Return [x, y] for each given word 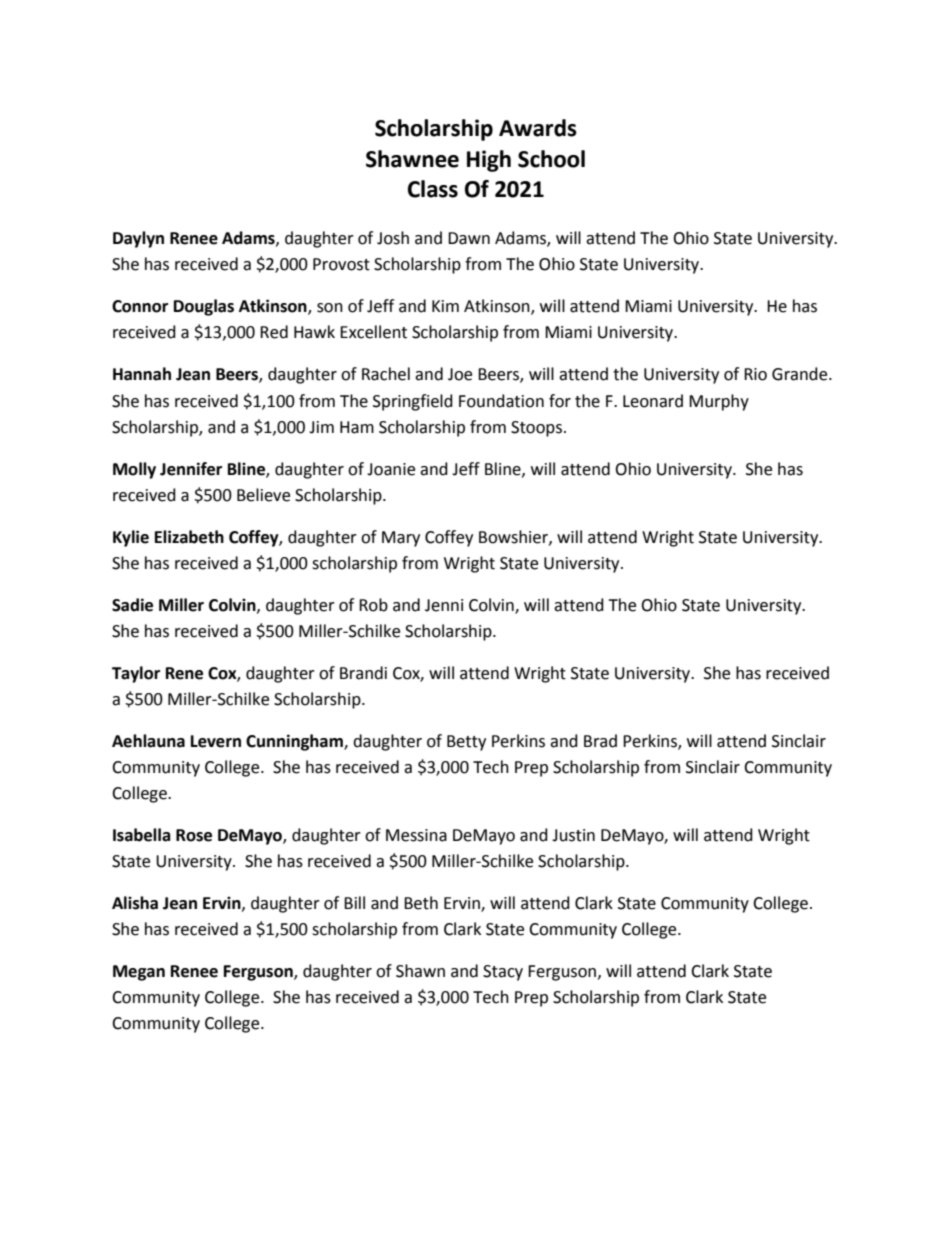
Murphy [719, 402]
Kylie [131, 538]
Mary [401, 539]
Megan [139, 973]
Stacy [503, 973]
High [489, 161]
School [551, 159]
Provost [341, 264]
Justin [573, 835]
